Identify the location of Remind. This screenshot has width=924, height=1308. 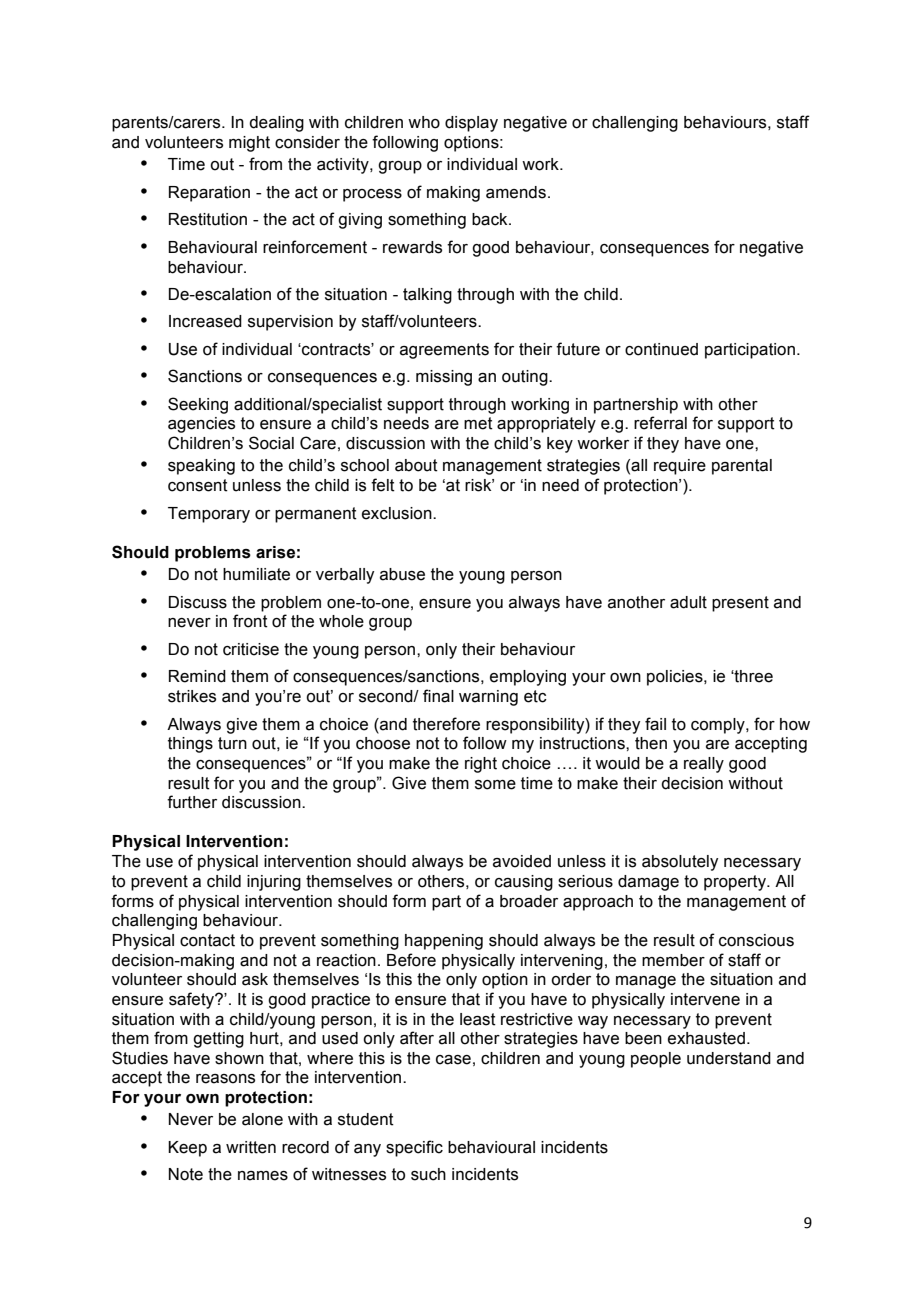
(197, 676).
